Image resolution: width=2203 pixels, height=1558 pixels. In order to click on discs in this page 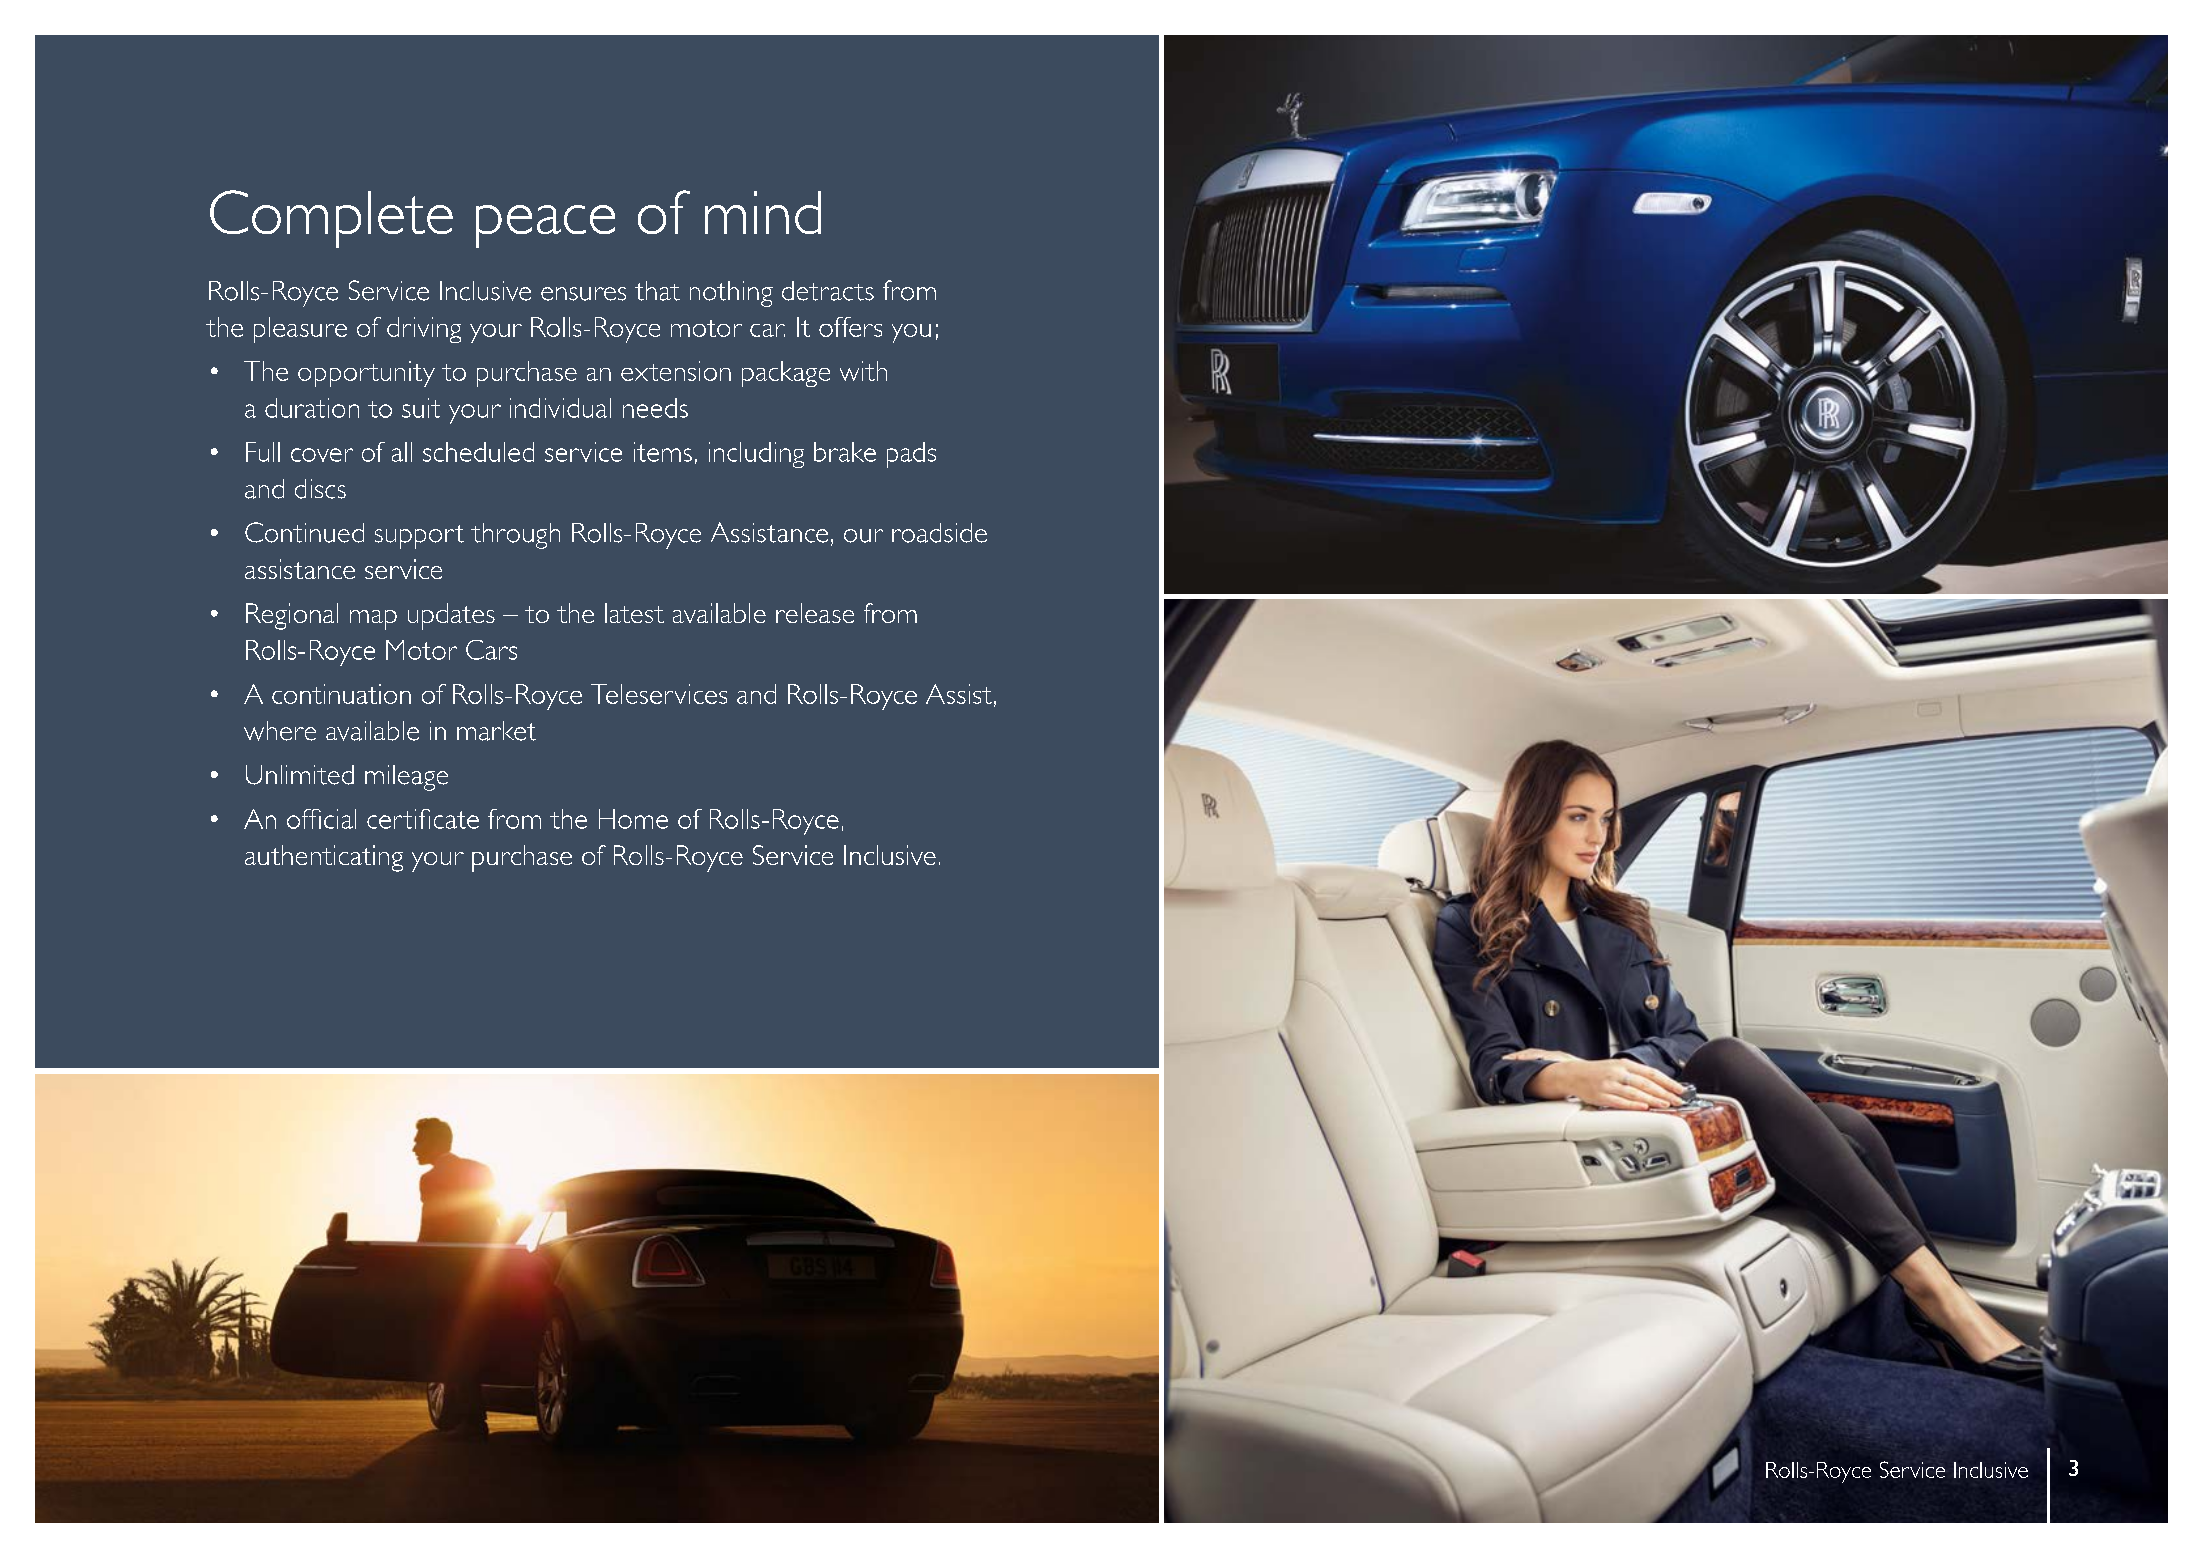, I will do `click(320, 489)`.
